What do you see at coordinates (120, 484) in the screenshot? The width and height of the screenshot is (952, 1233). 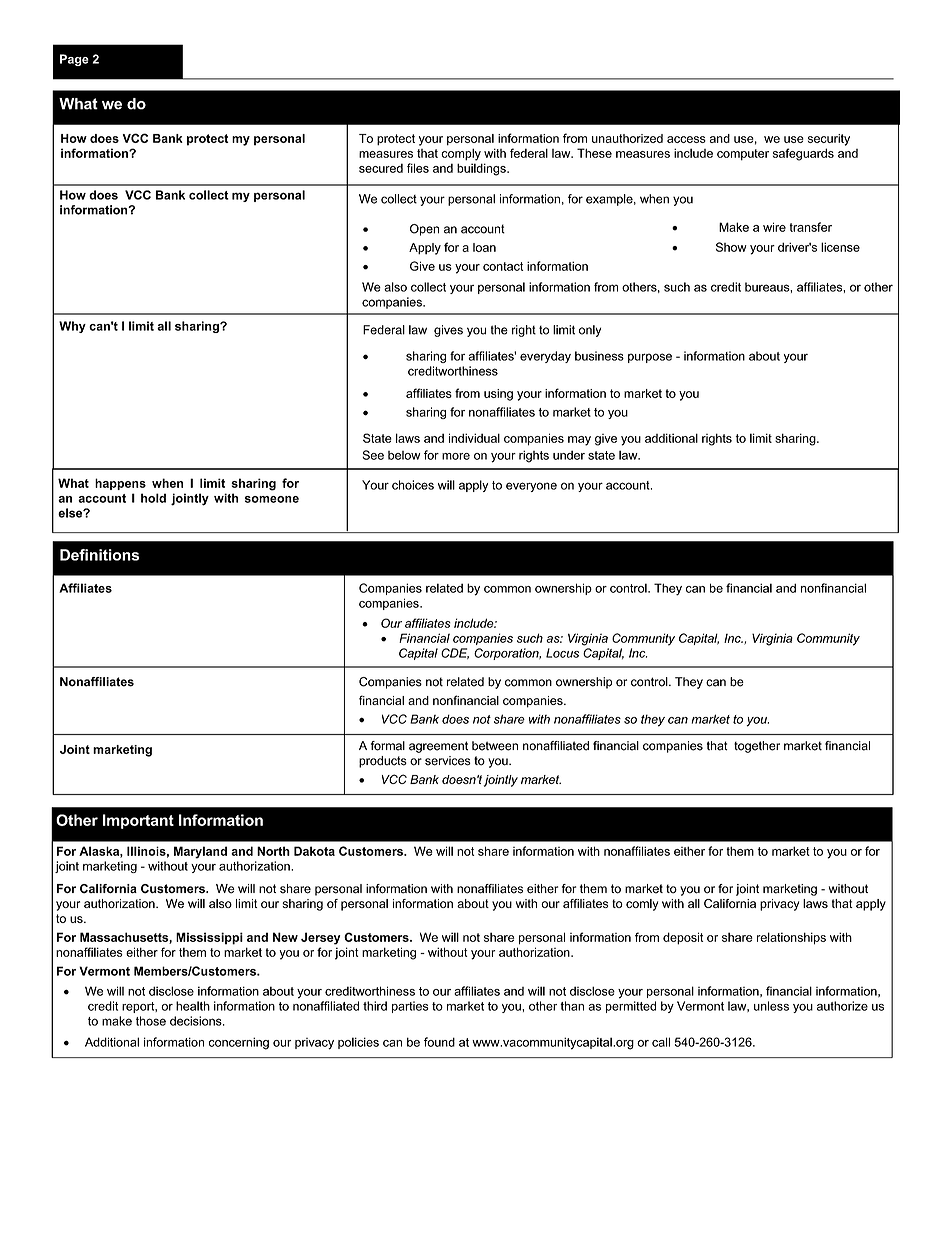 I see `happens` at bounding box center [120, 484].
